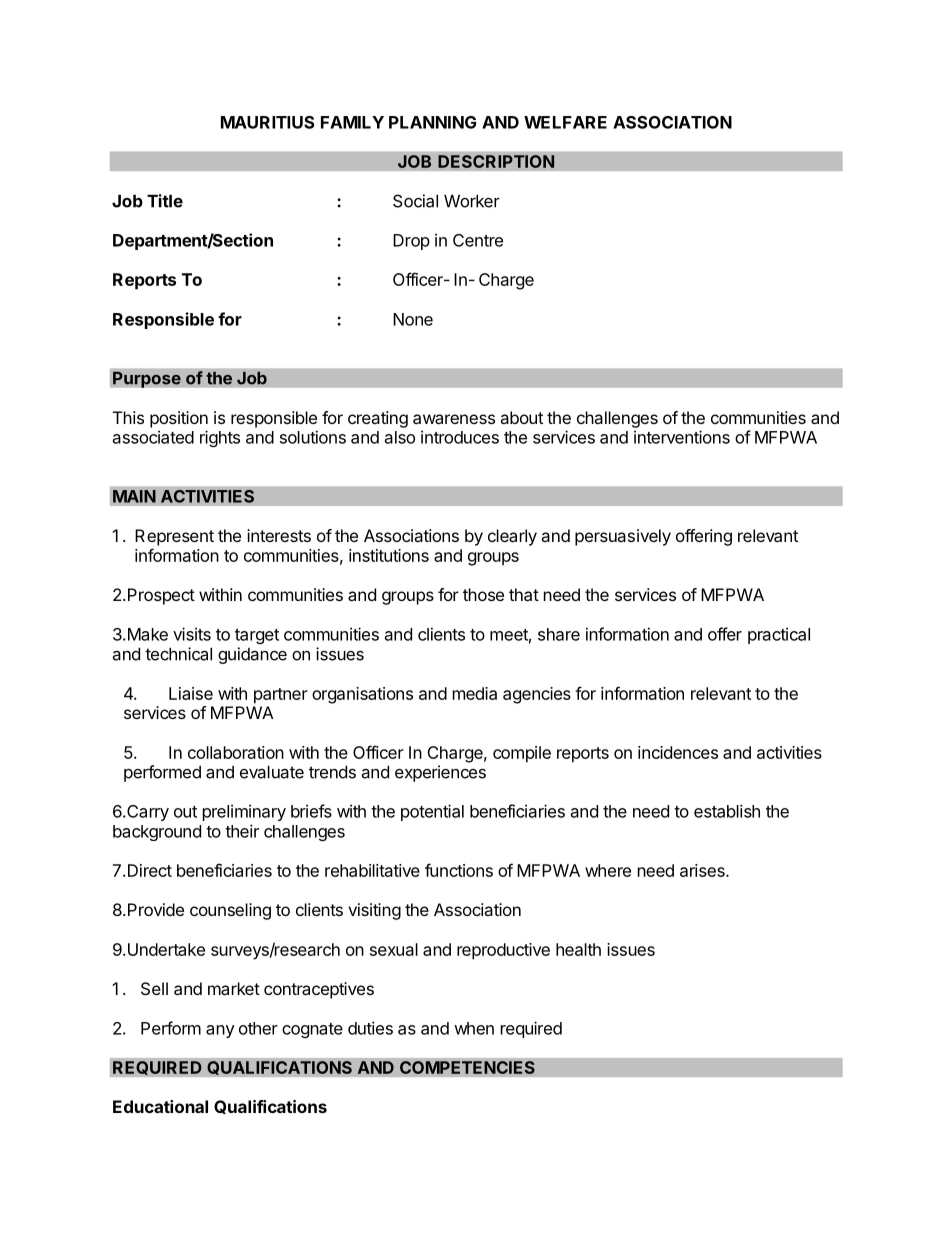 Image resolution: width=952 pixels, height=1233 pixels. Describe the element at coordinates (433, 122) in the screenshot. I see `PLANNING` at that location.
